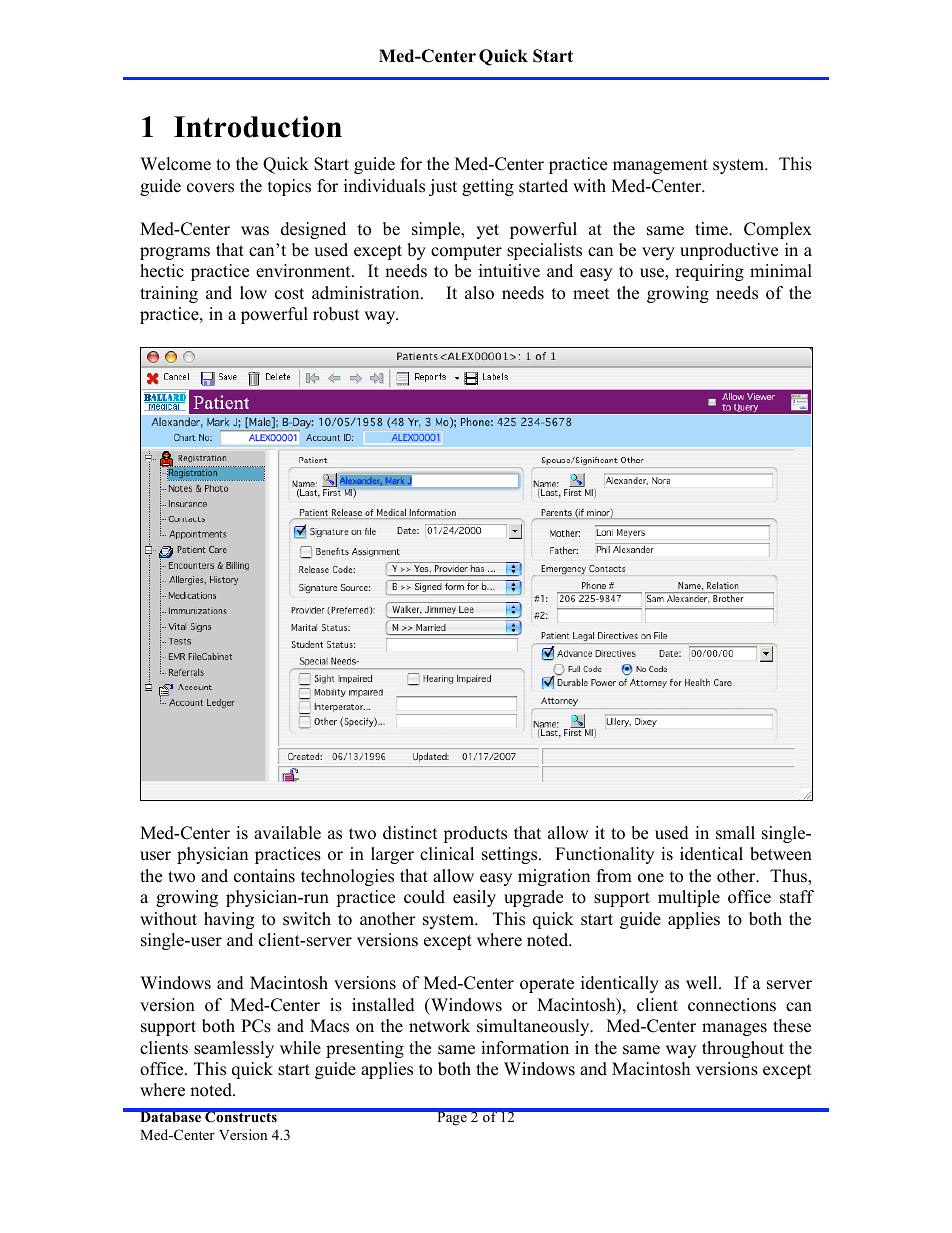 This screenshot has height=1233, width=952. What do you see at coordinates (287, 833) in the screenshot?
I see `available` at bounding box center [287, 833].
